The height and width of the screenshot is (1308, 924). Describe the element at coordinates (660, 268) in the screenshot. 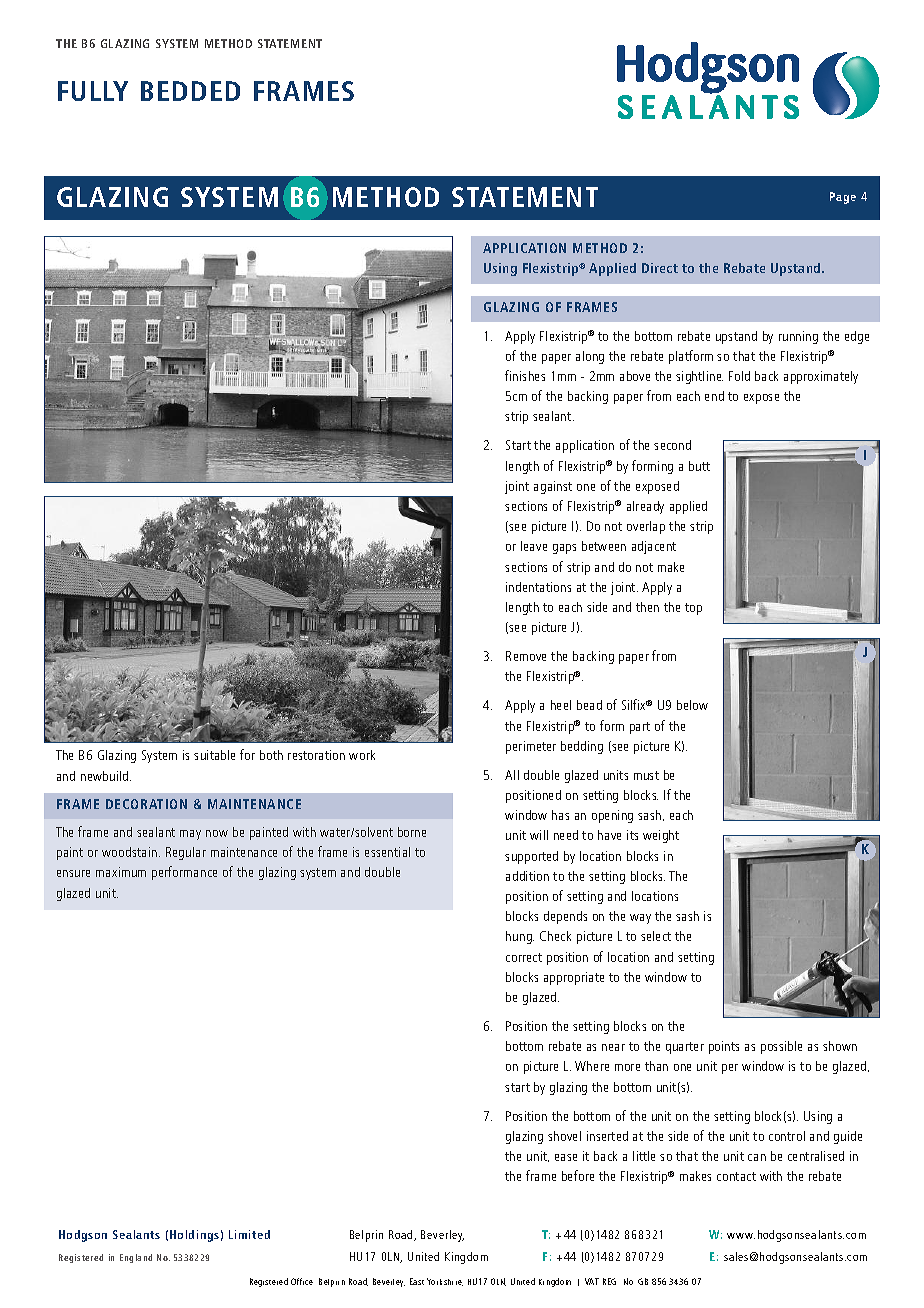

I see `Direct` at that location.
